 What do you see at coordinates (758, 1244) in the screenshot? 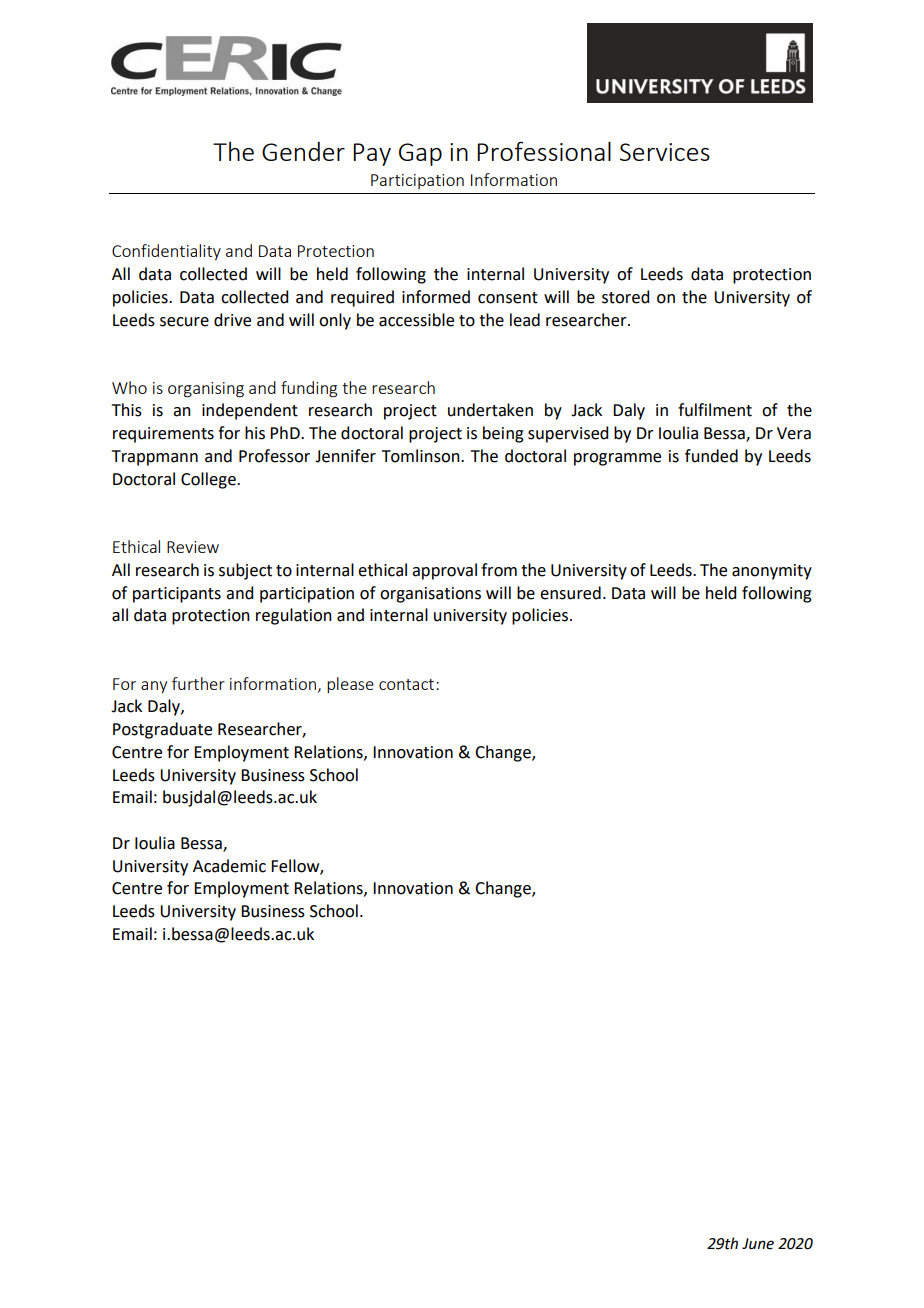
I see `June` at bounding box center [758, 1244].
